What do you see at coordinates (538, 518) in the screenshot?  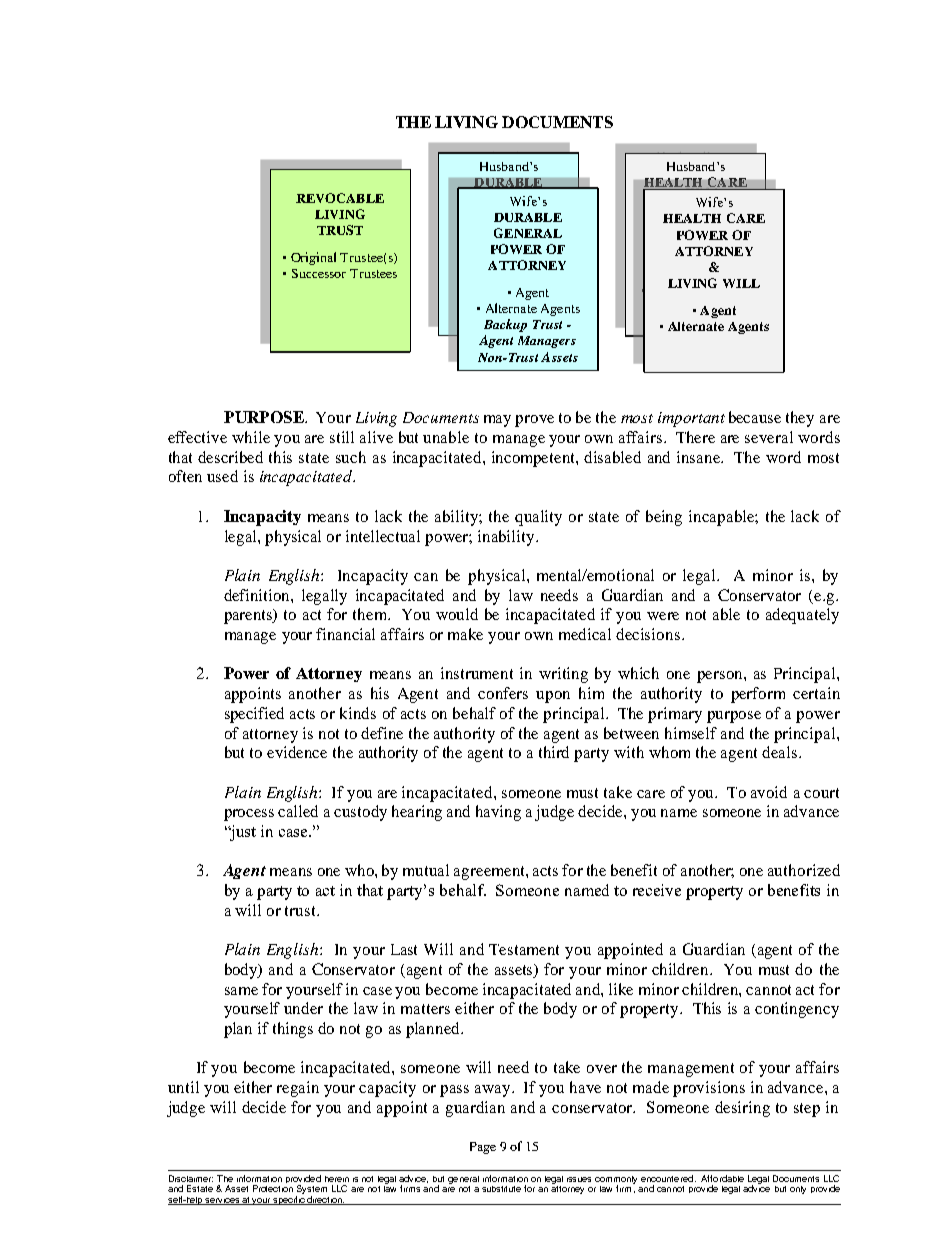 I see `quality` at bounding box center [538, 518].
